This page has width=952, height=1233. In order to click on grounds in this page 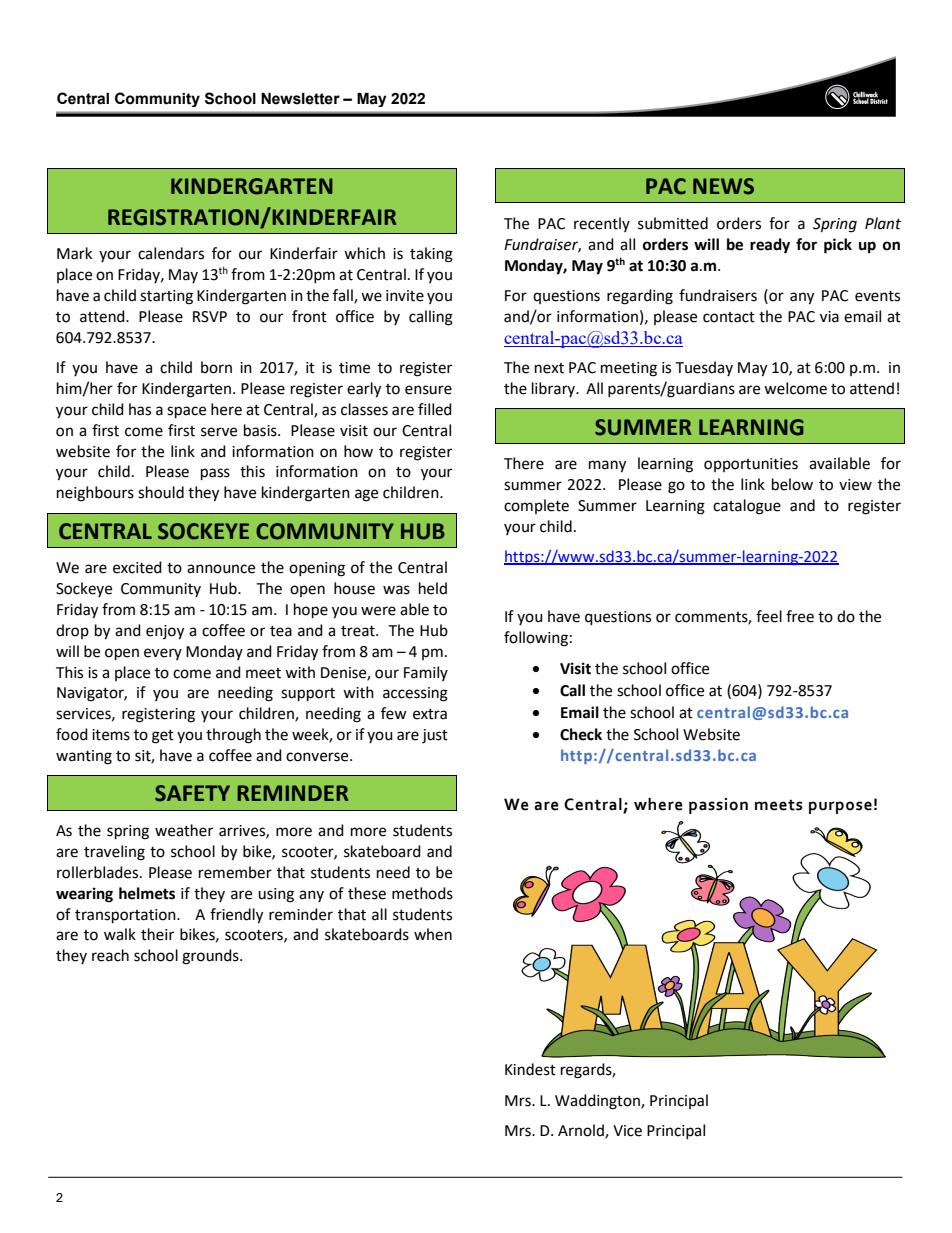, I will do `click(211, 957)`.
